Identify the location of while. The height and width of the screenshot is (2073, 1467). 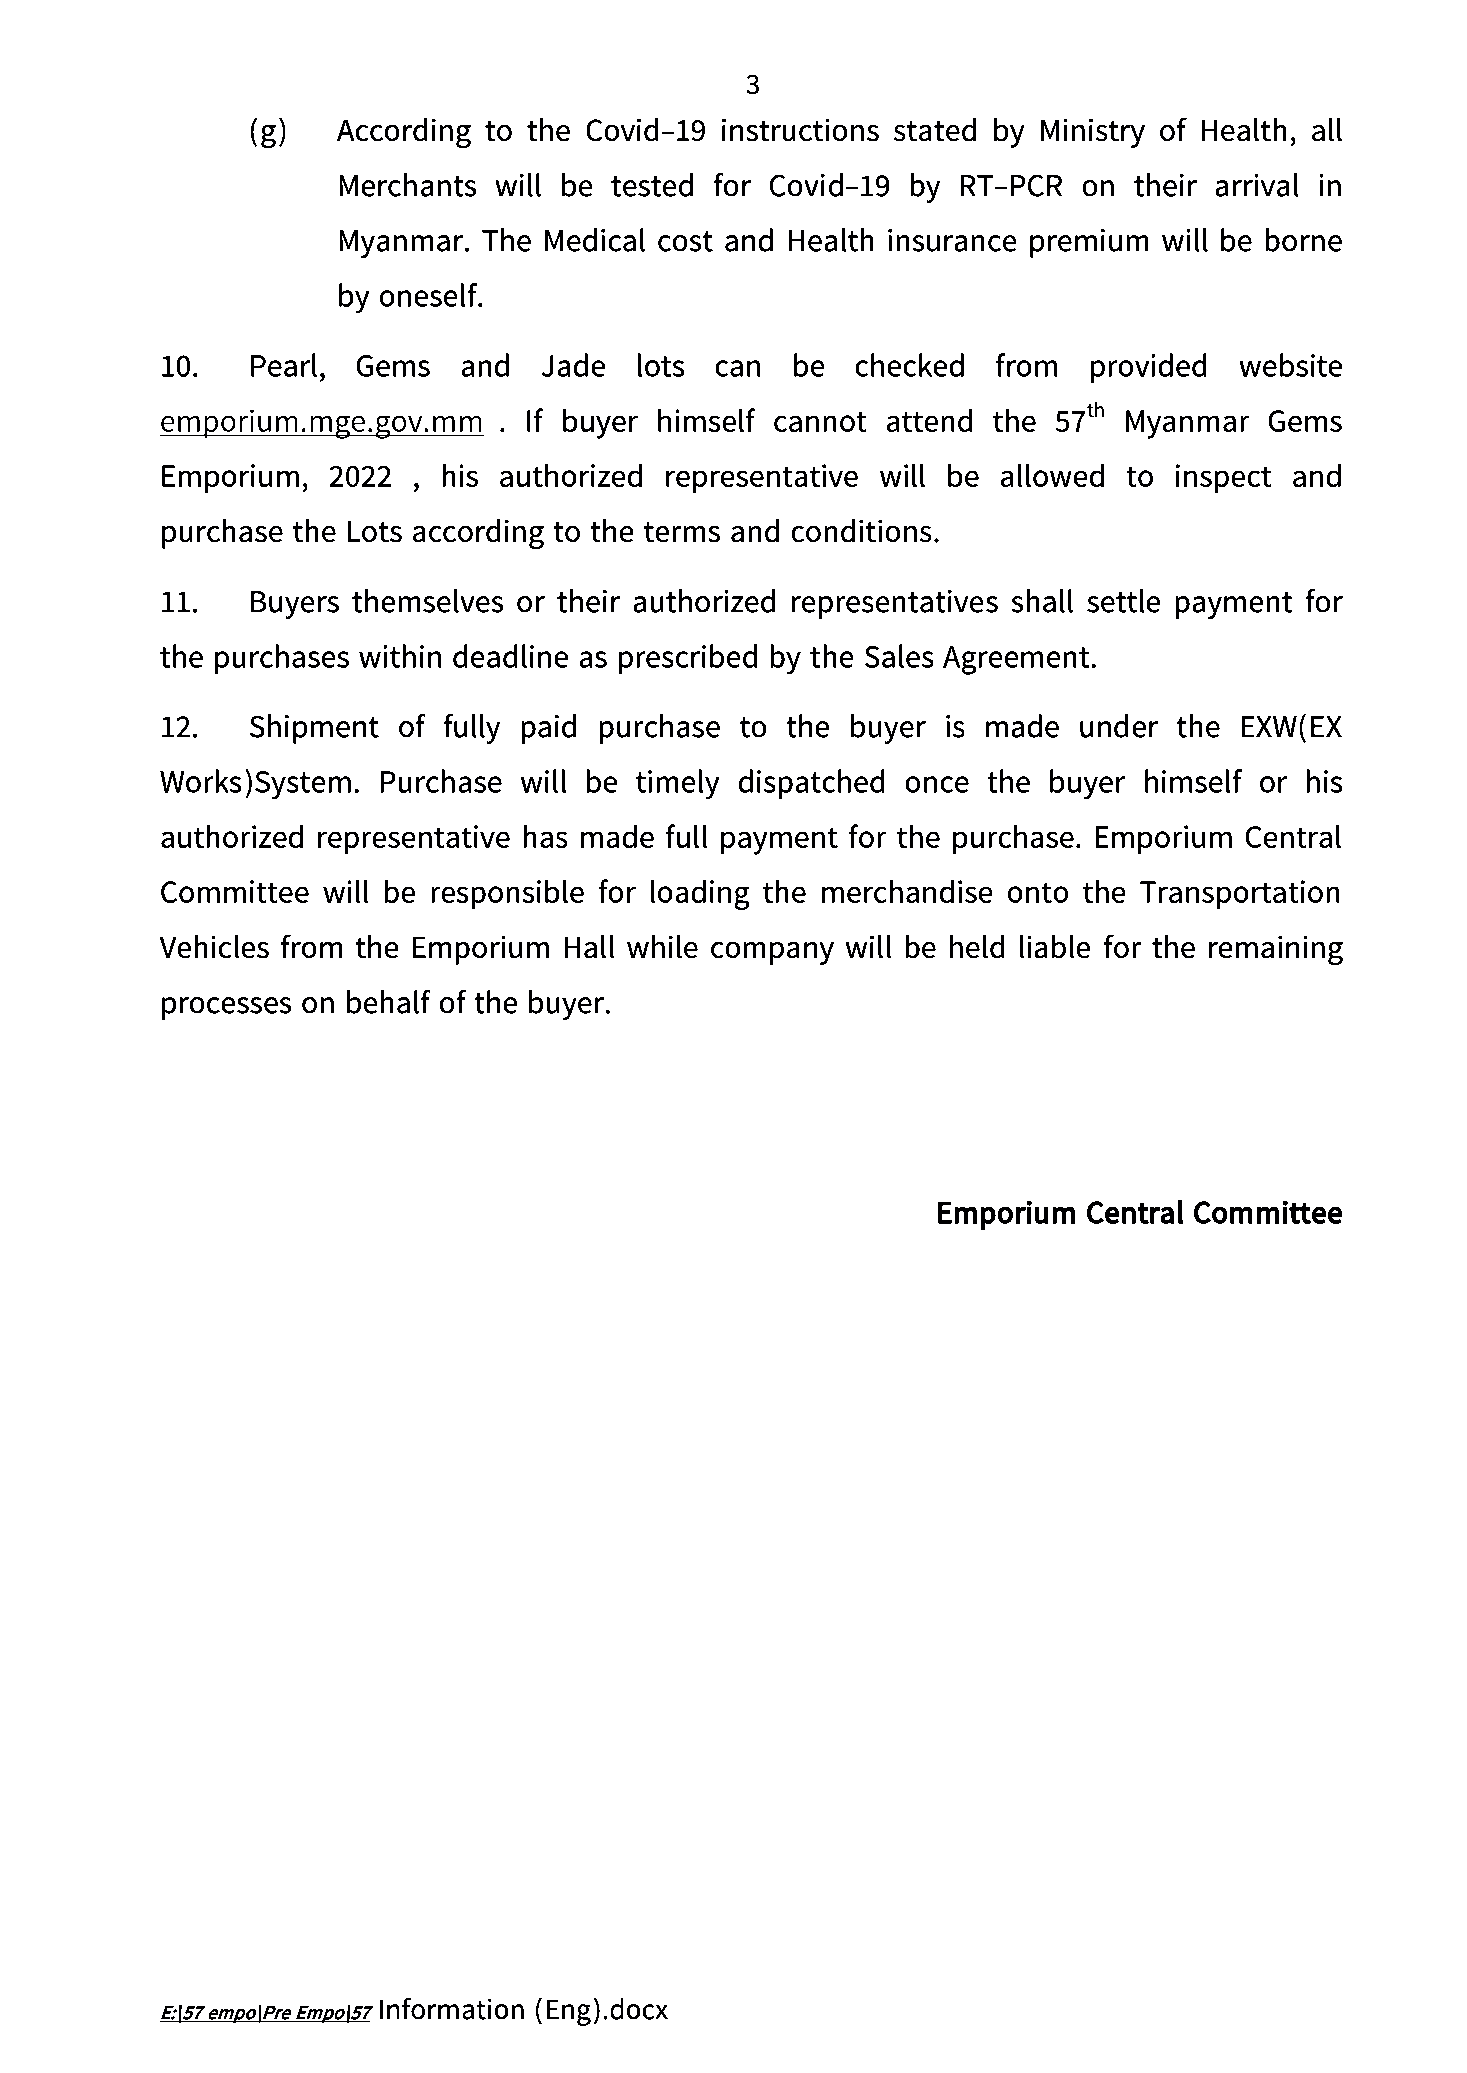
(662, 947).
